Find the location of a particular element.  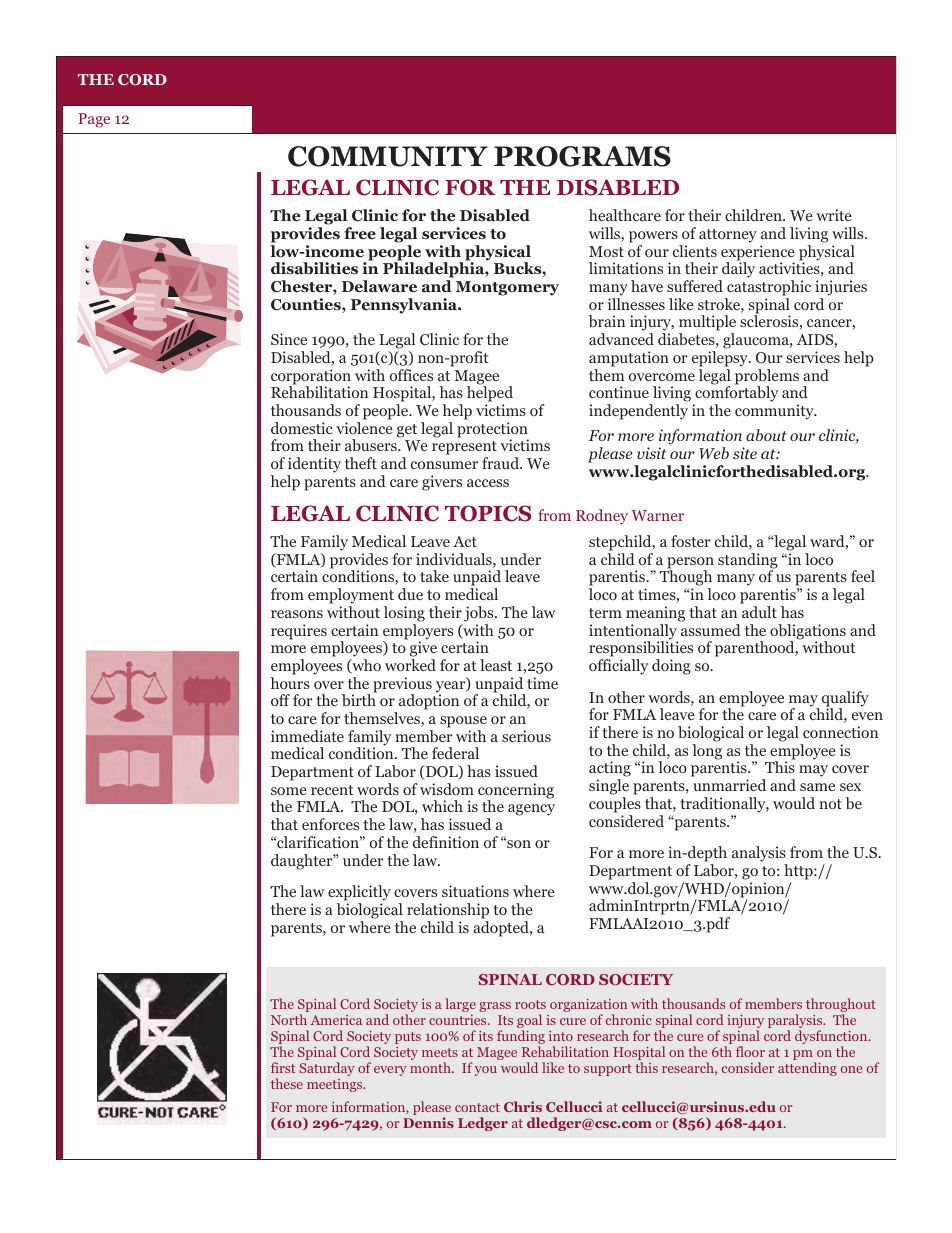

jobs is located at coordinates (480, 614).
